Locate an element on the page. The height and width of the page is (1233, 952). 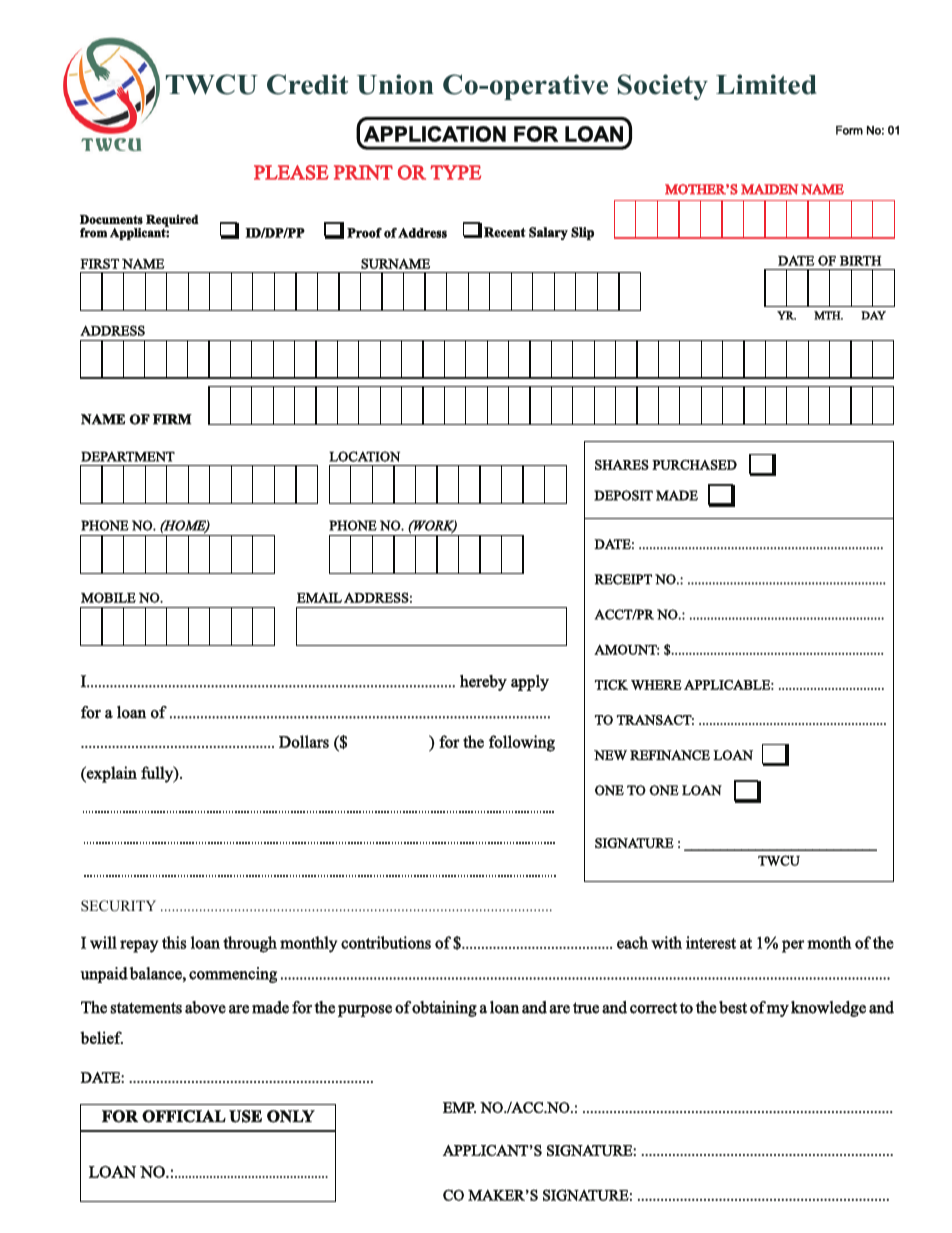
hereby is located at coordinates (483, 683).
